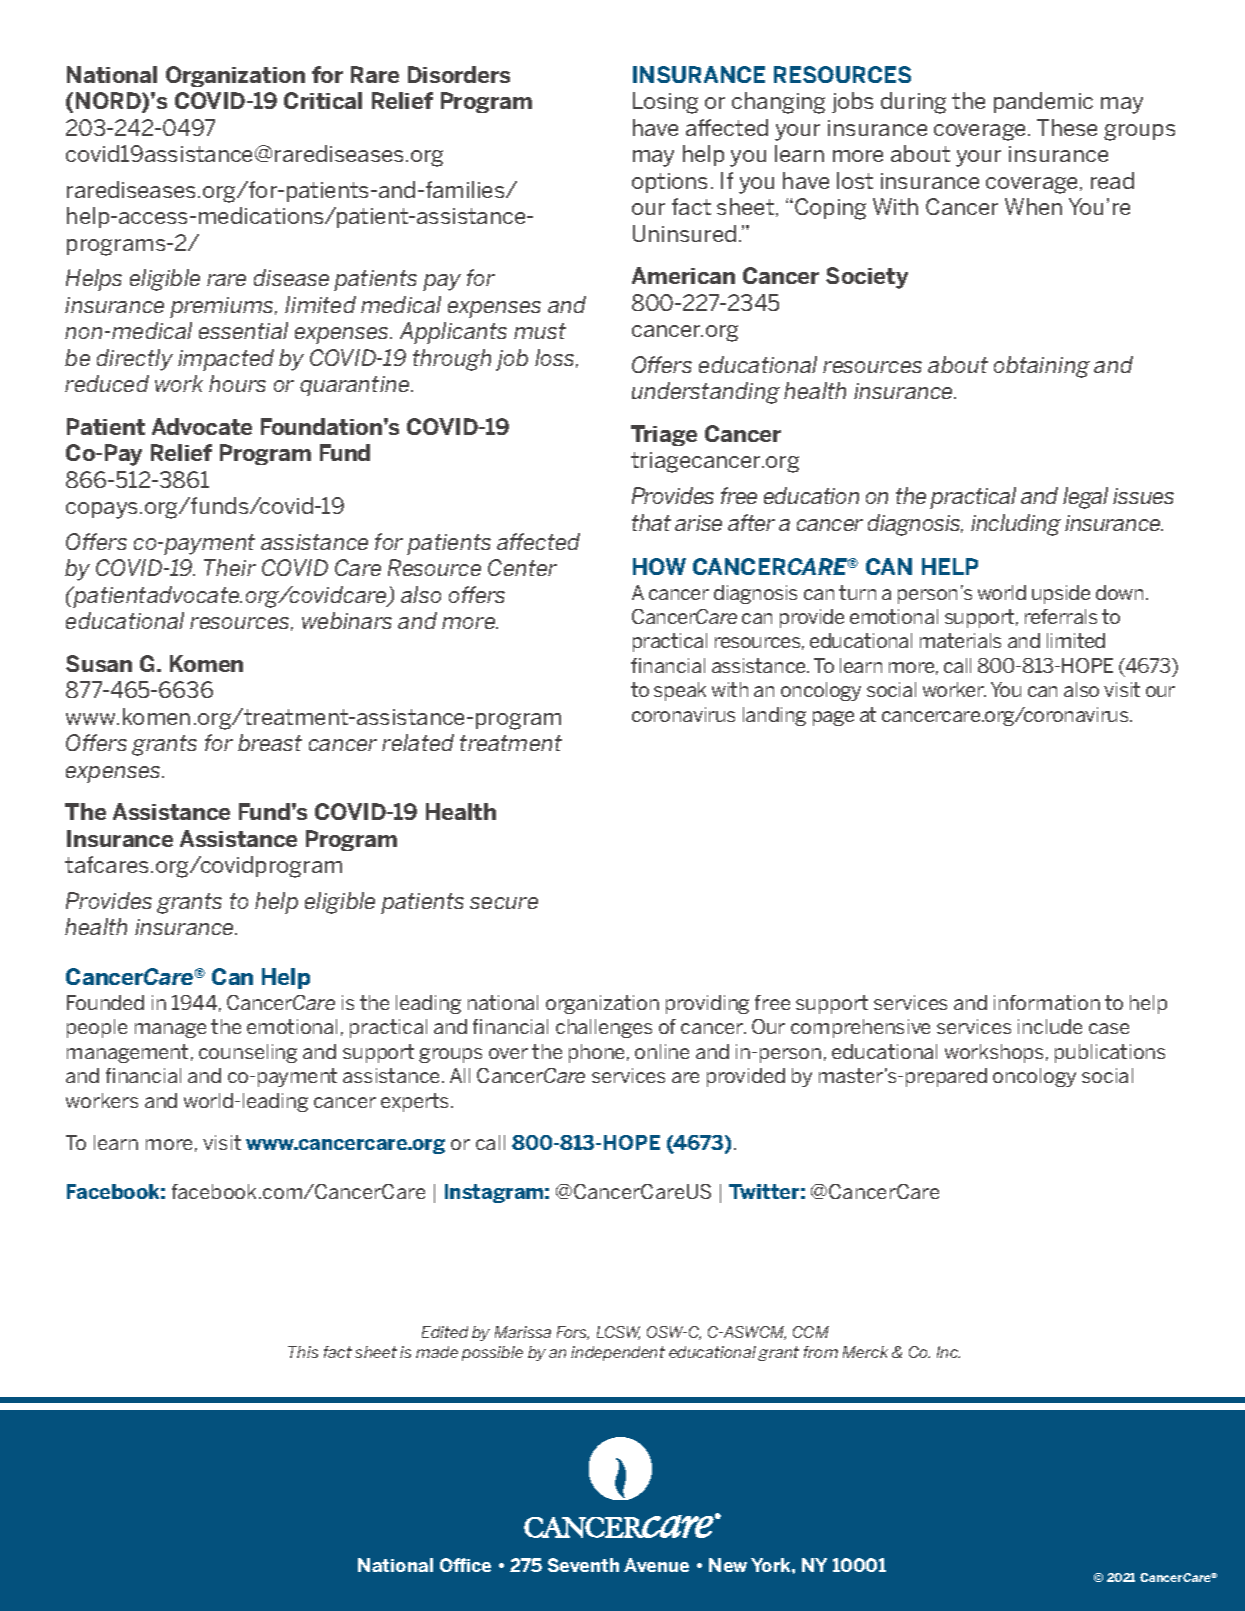  Describe the element at coordinates (303, 1352) in the document. I see `This` at that location.
